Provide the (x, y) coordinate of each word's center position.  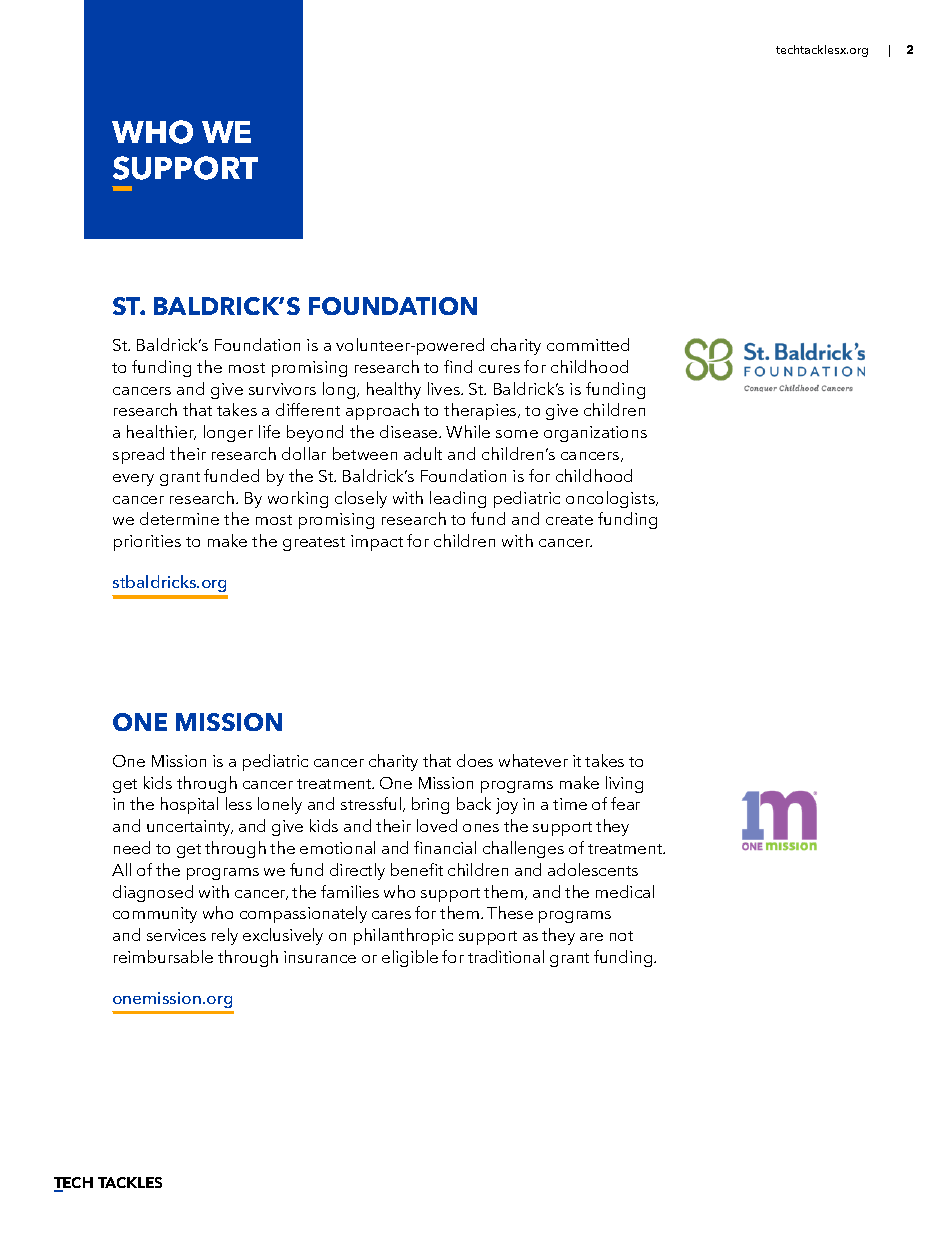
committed (588, 344)
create (569, 520)
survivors (282, 389)
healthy (394, 390)
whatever (533, 760)
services (176, 935)
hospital (189, 805)
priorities (147, 543)
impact (377, 543)
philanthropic (403, 936)
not (621, 936)
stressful (371, 803)
